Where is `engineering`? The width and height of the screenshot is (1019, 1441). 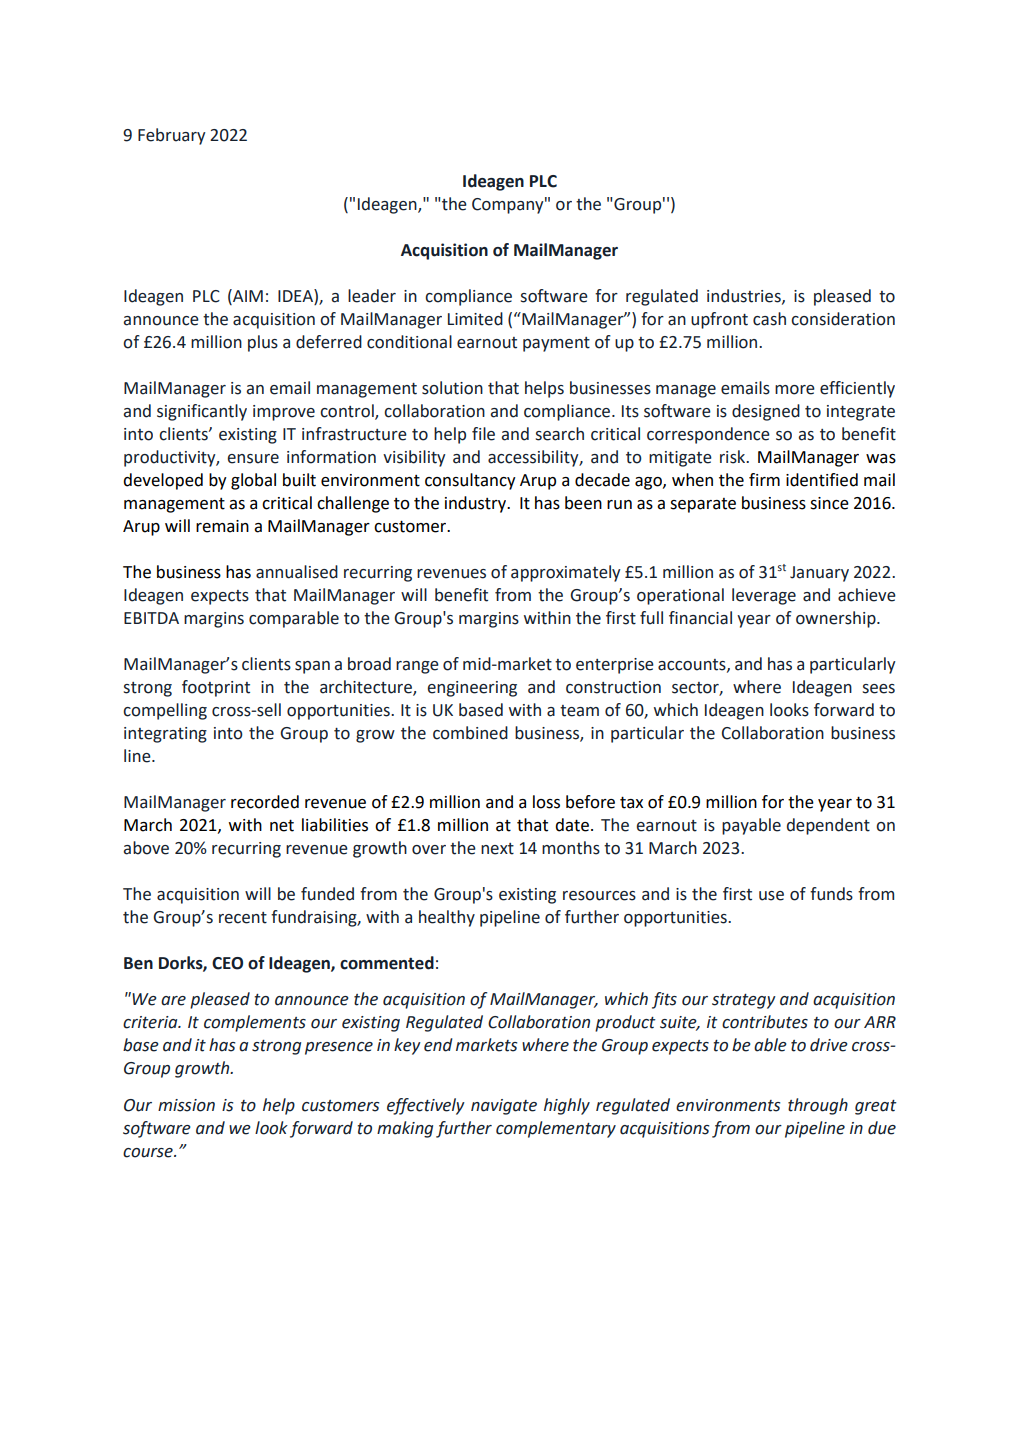
engineering is located at coordinates (472, 689).
